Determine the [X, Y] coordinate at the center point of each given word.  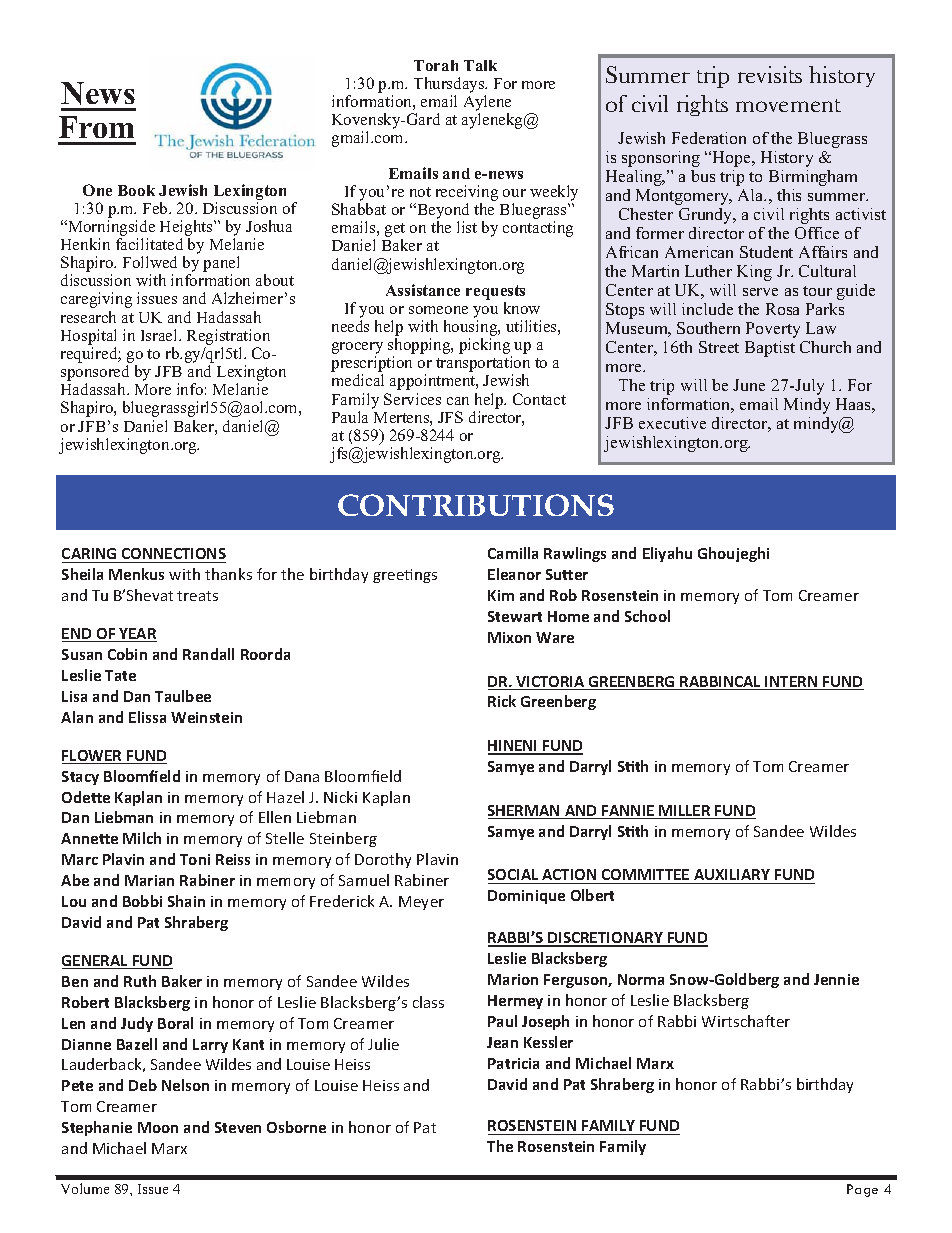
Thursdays [450, 85]
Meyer [421, 903]
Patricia [513, 1063]
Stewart [515, 616]
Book [136, 190]
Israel [160, 335]
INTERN [792, 683]
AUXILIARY [732, 876]
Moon [158, 1127]
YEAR [137, 635]
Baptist [770, 349]
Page [862, 1190]
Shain [186, 901]
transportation [483, 365]
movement [788, 105]
